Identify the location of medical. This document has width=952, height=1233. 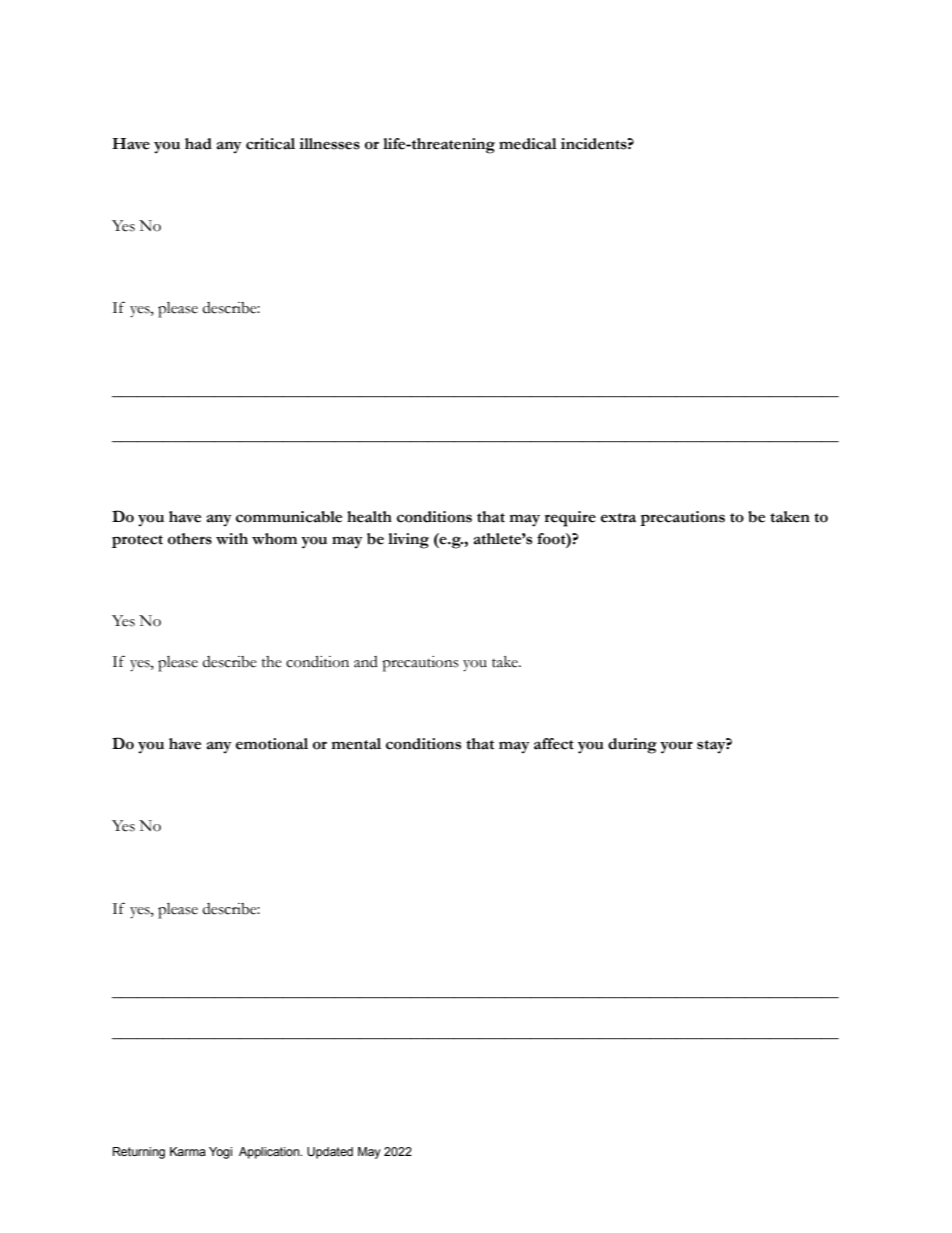
(528, 144).
